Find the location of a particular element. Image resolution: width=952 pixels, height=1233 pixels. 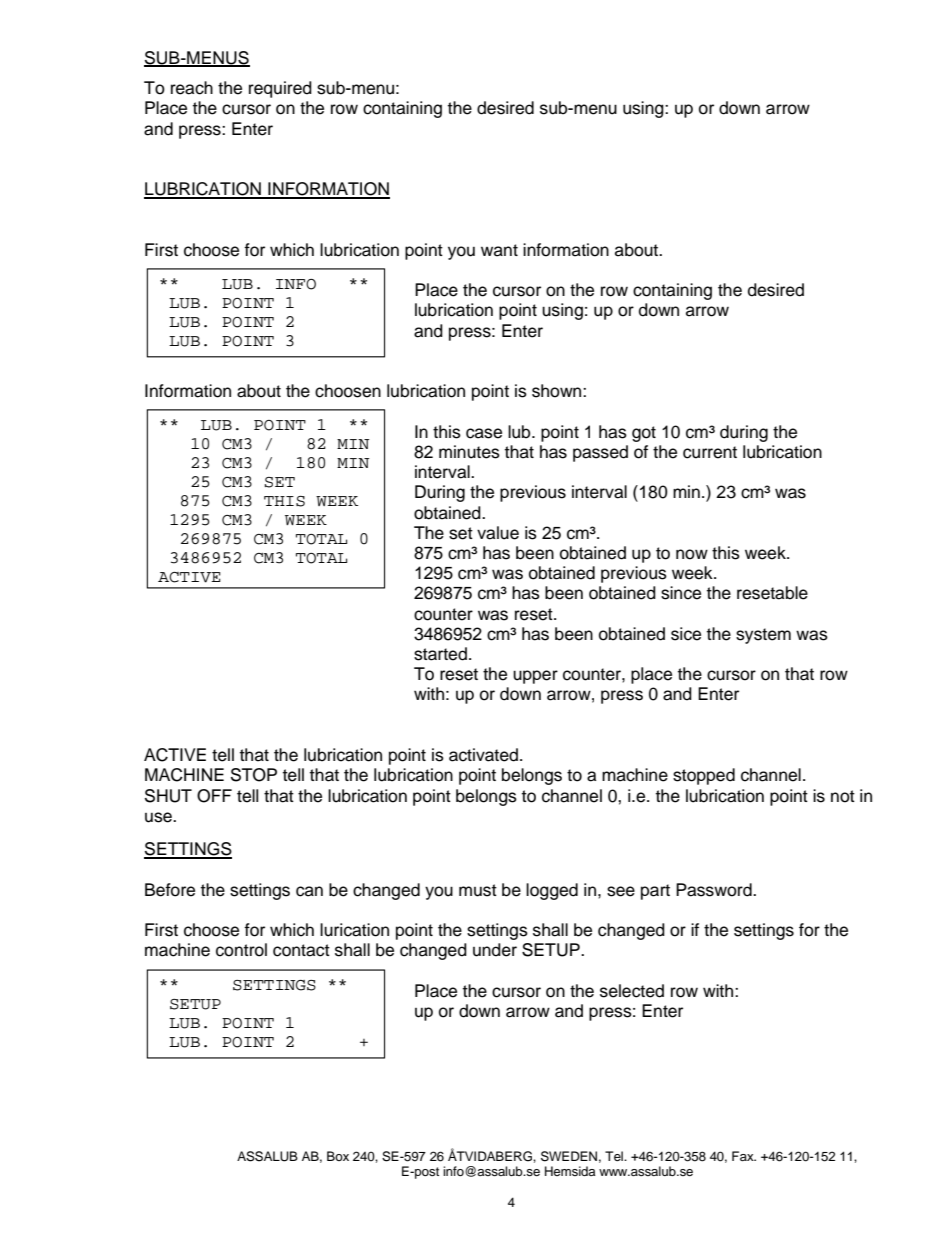

OFF is located at coordinates (214, 796).
